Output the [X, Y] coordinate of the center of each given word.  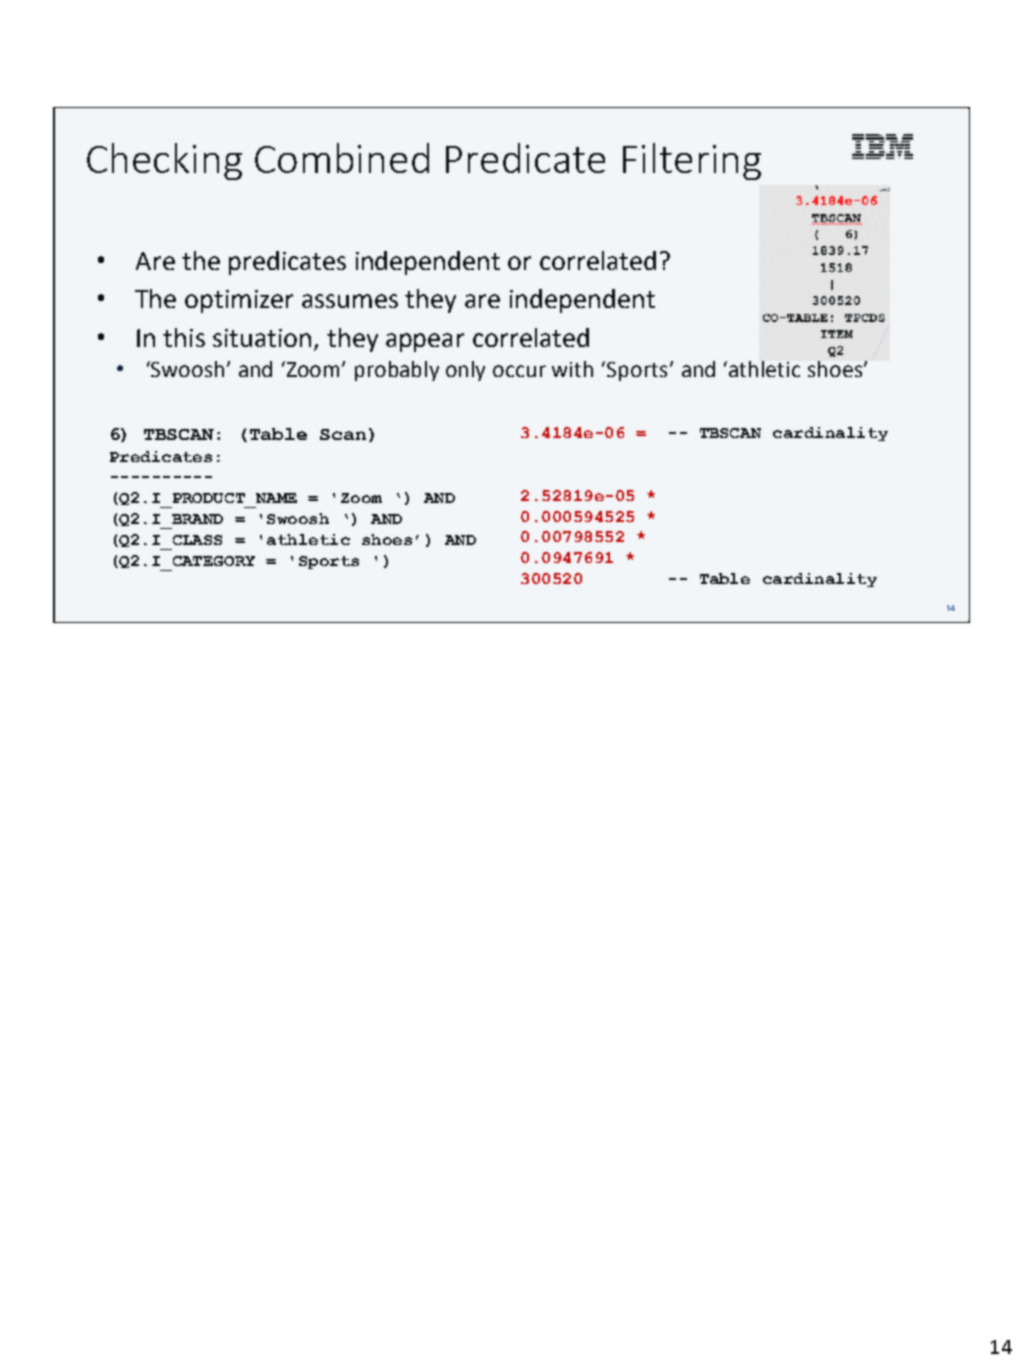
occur [519, 371]
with [572, 369]
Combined [342, 158]
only [465, 371]
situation [262, 338]
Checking [164, 161]
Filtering [692, 161]
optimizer [239, 301]
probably [397, 371]
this [184, 337]
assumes [350, 301]
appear [425, 342]
